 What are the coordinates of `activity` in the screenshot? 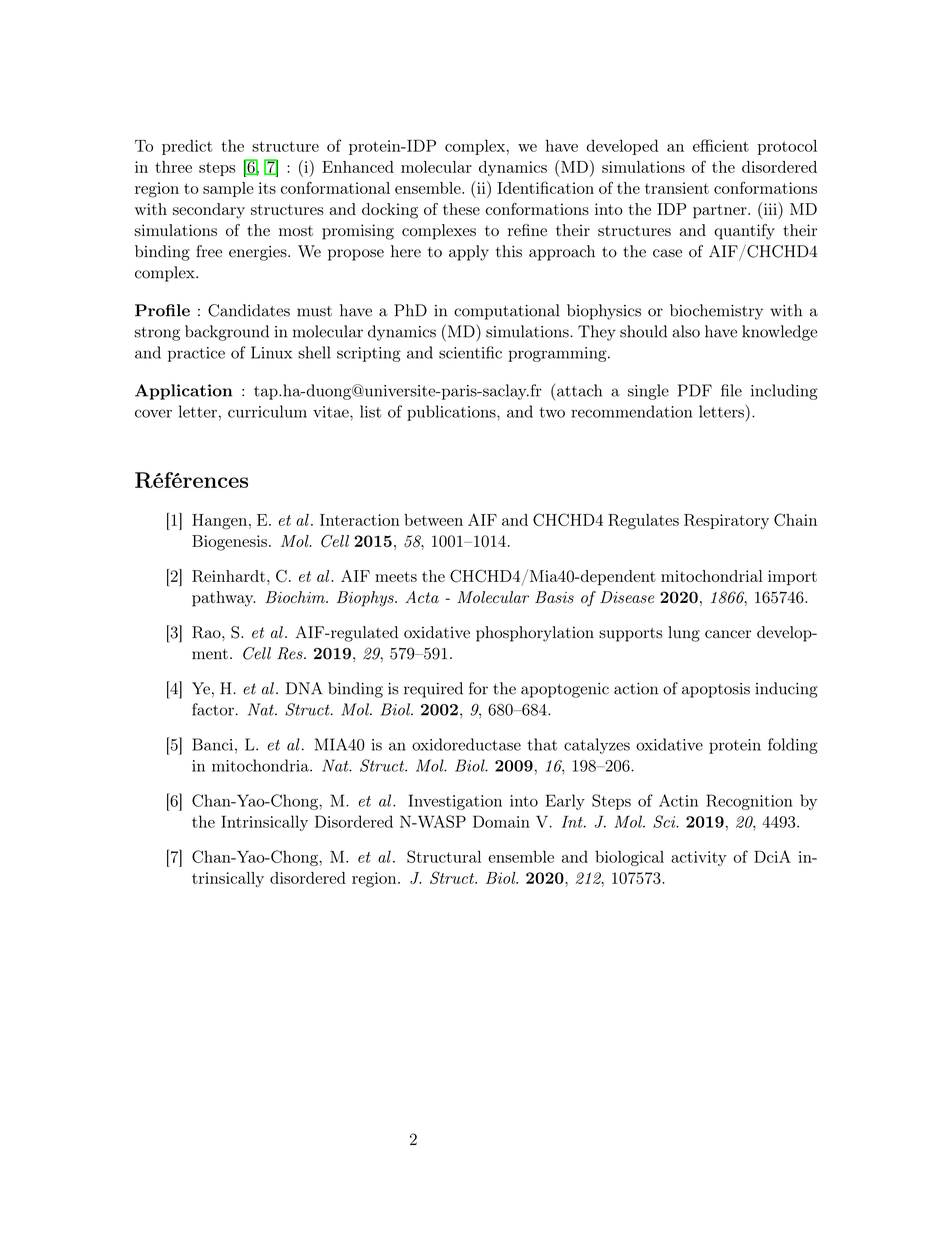 It's located at (699, 858).
